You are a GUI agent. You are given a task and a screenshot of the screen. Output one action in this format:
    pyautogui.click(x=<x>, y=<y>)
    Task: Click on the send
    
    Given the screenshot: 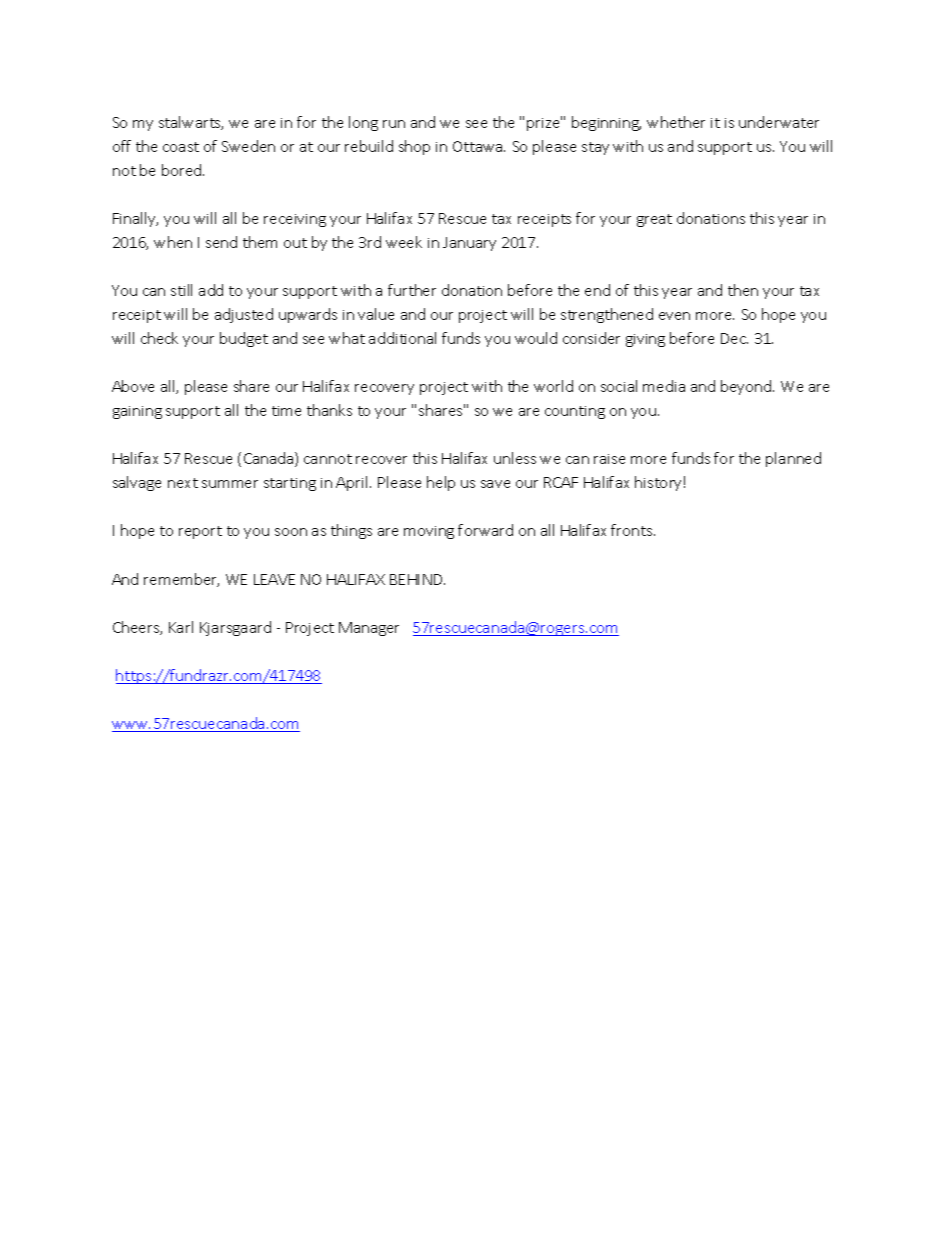 What is the action you would take?
    pyautogui.click(x=221, y=242)
